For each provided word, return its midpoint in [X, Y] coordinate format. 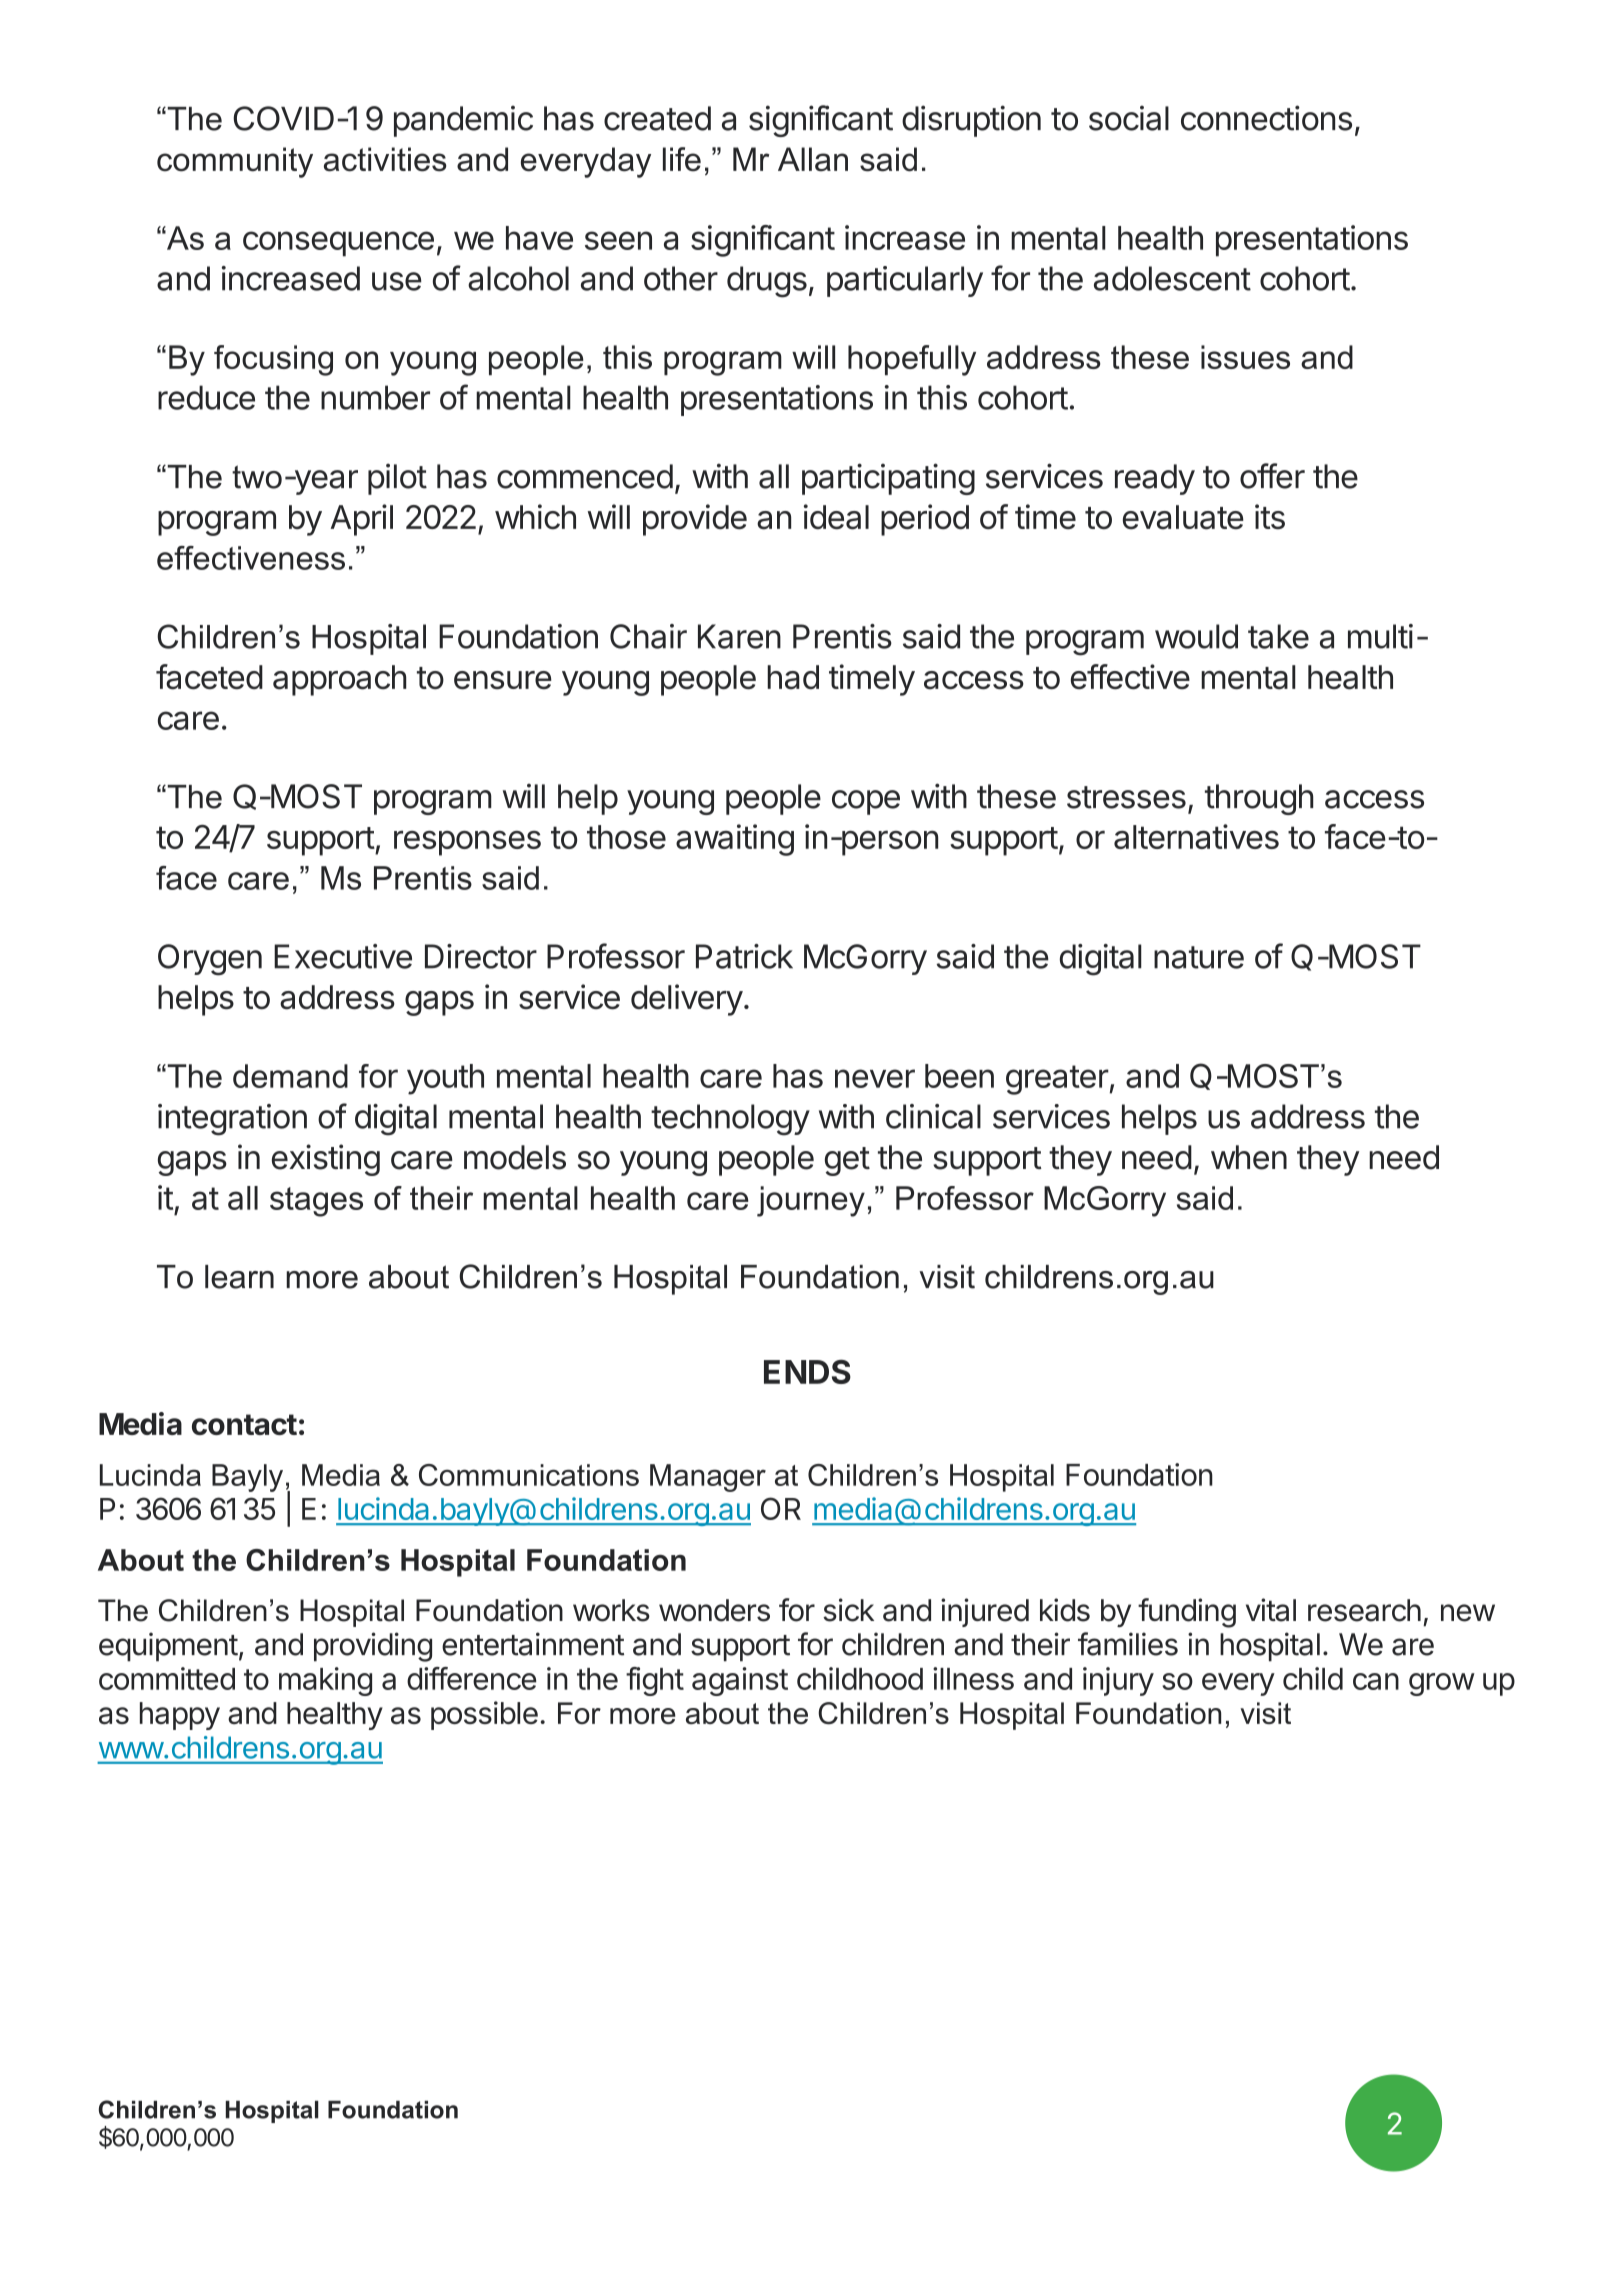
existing [326, 1160]
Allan [813, 159]
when [1249, 1157]
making [325, 1681]
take [1278, 636]
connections [1266, 118]
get [847, 1161]
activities [385, 159]
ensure [503, 680]
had [793, 677]
